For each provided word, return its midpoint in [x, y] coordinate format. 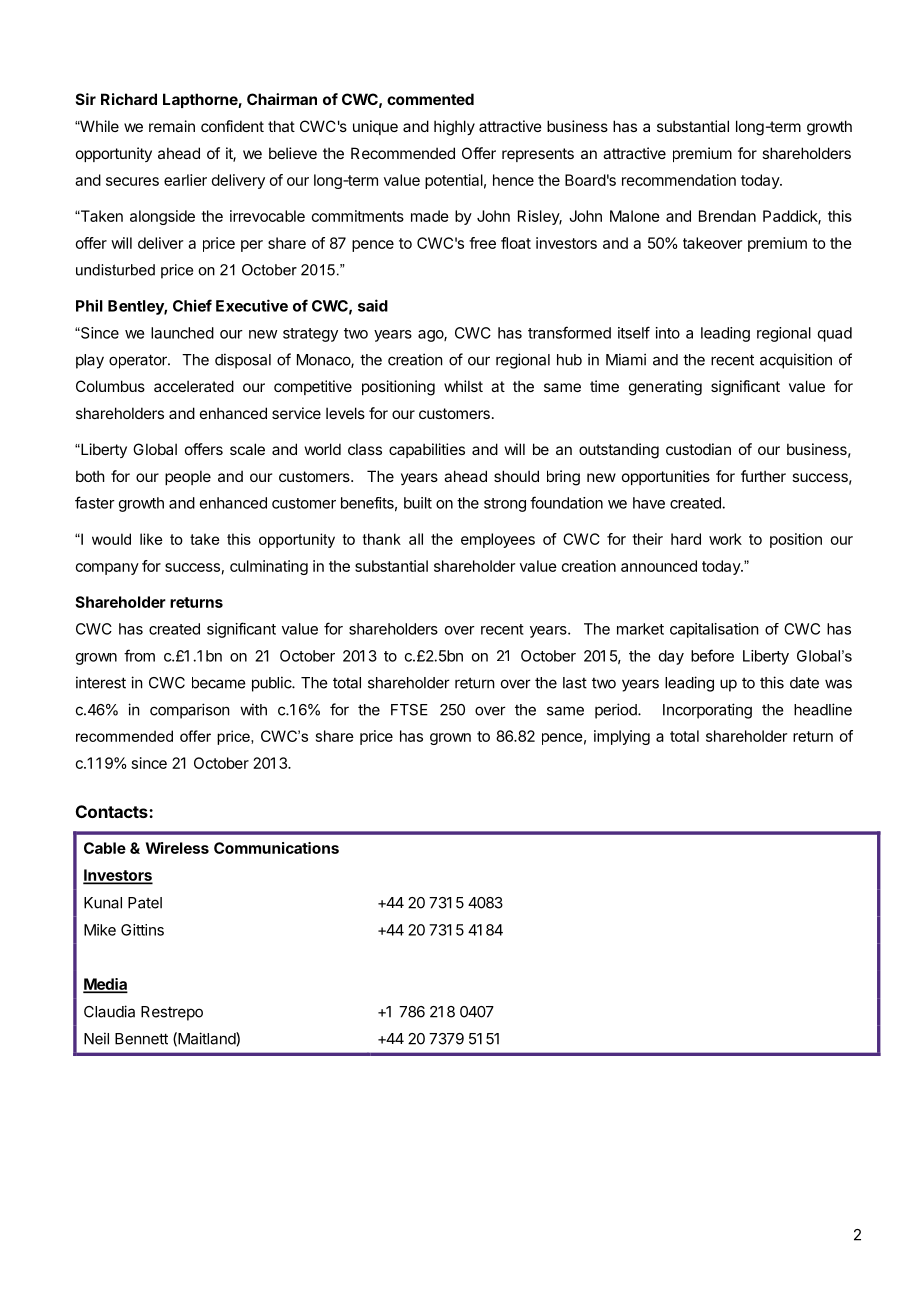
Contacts [113, 811]
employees [498, 540]
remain [172, 126]
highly [454, 128]
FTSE [409, 710]
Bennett [141, 1039]
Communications [276, 848]
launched [182, 333]
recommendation [679, 180]
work [725, 539]
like [151, 539]
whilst [463, 386]
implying [622, 737]
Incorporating [707, 711]
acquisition [796, 361]
